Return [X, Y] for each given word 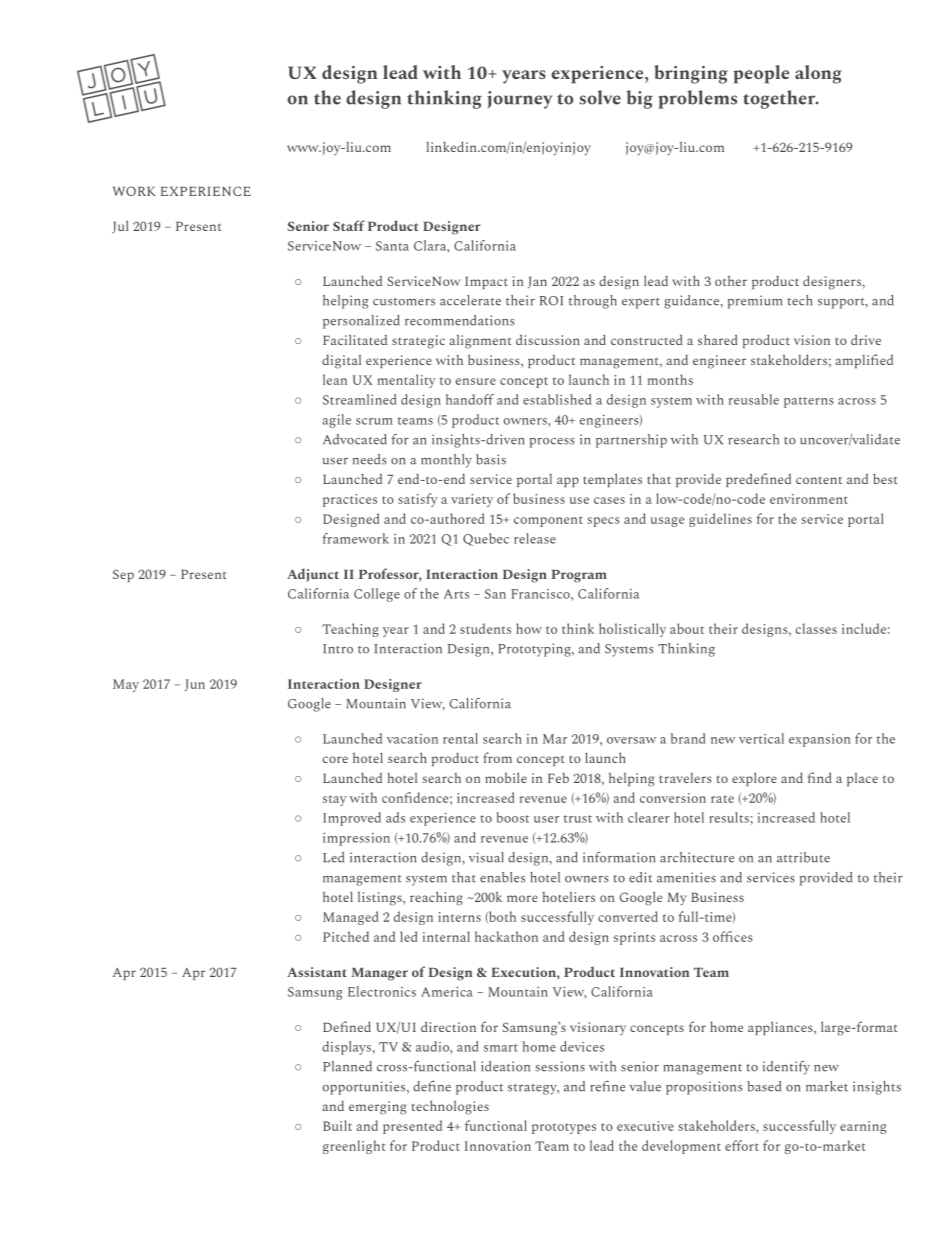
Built [337, 1125]
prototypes [564, 1128]
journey [519, 100]
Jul [120, 227]
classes [816, 628]
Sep [123, 575]
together [780, 99]
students [485, 628]
